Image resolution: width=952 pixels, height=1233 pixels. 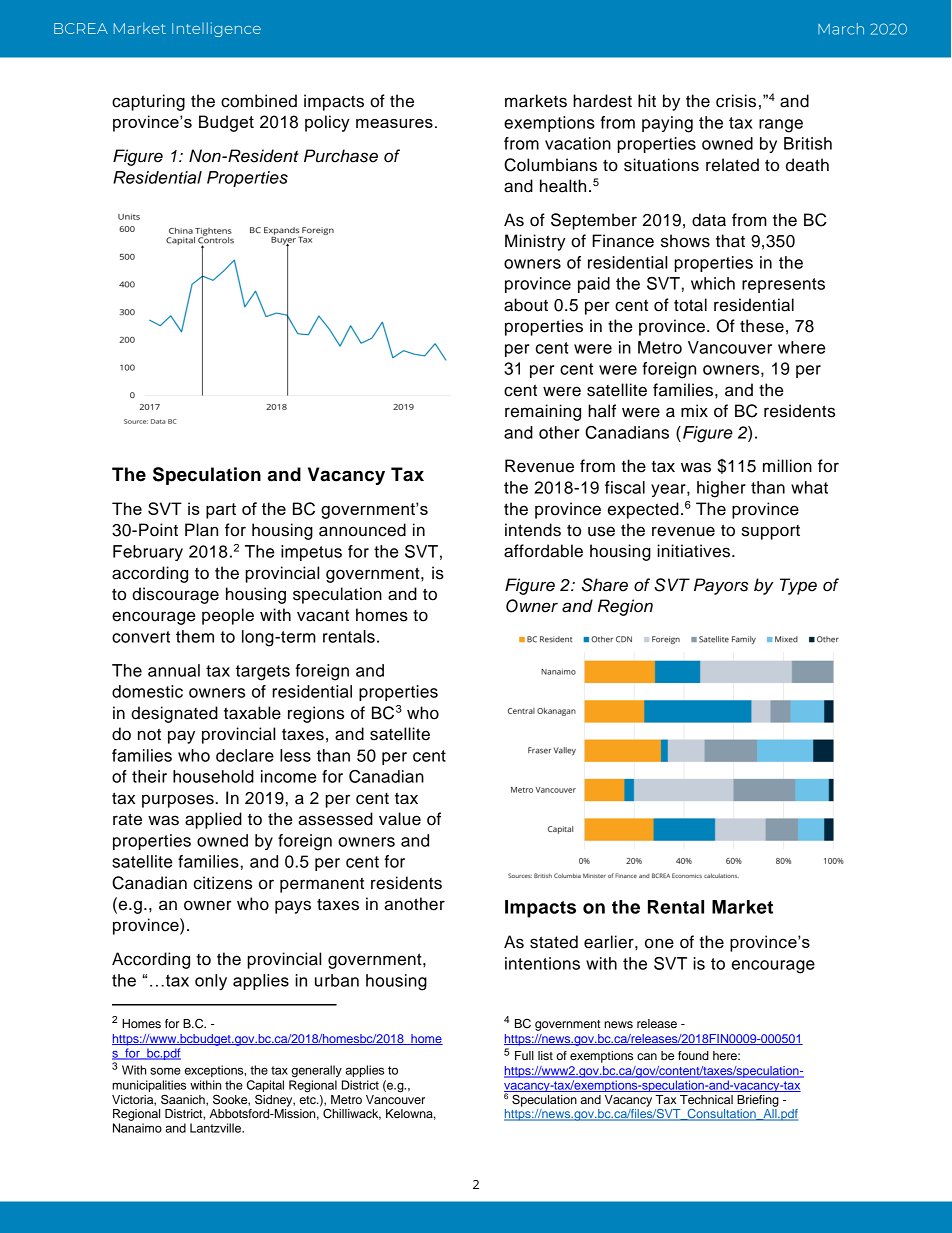 What do you see at coordinates (216, 29) in the screenshot?
I see `Intelligence` at bounding box center [216, 29].
